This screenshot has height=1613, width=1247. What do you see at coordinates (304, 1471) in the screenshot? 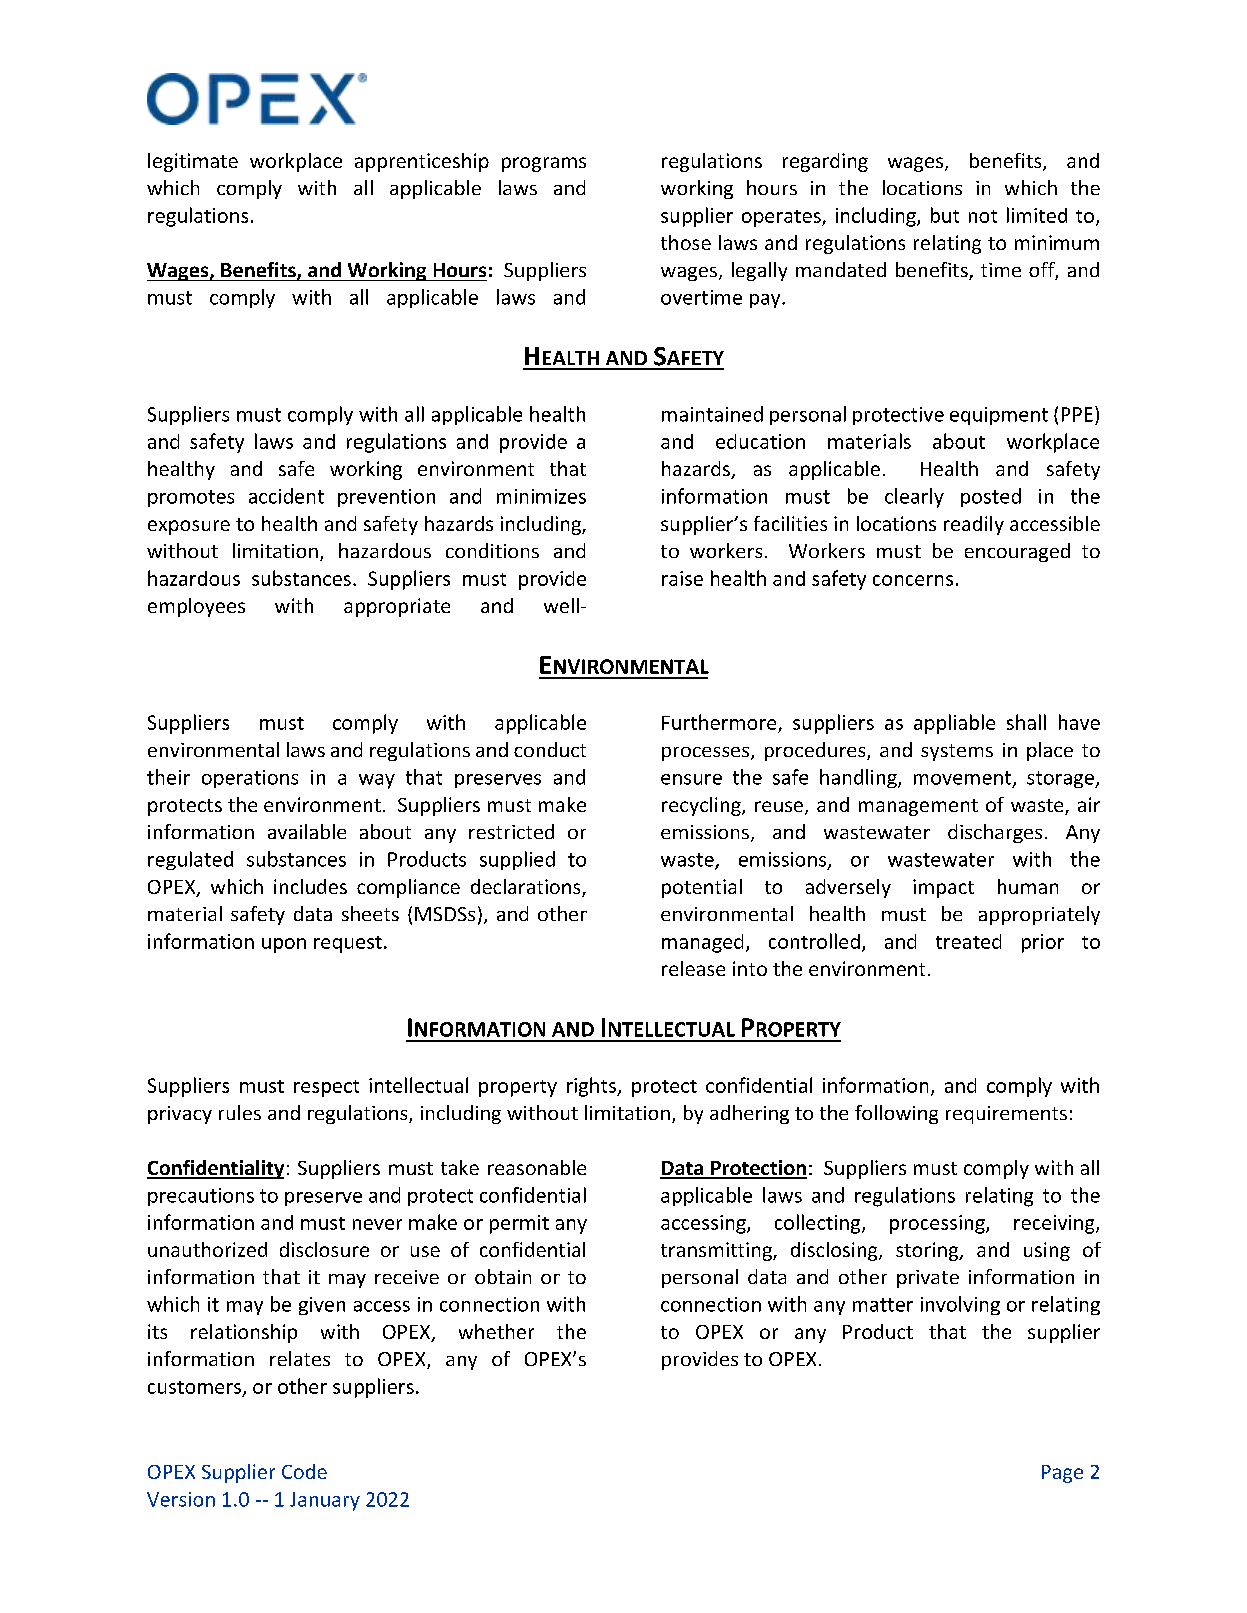
I see `Code` at bounding box center [304, 1471].
